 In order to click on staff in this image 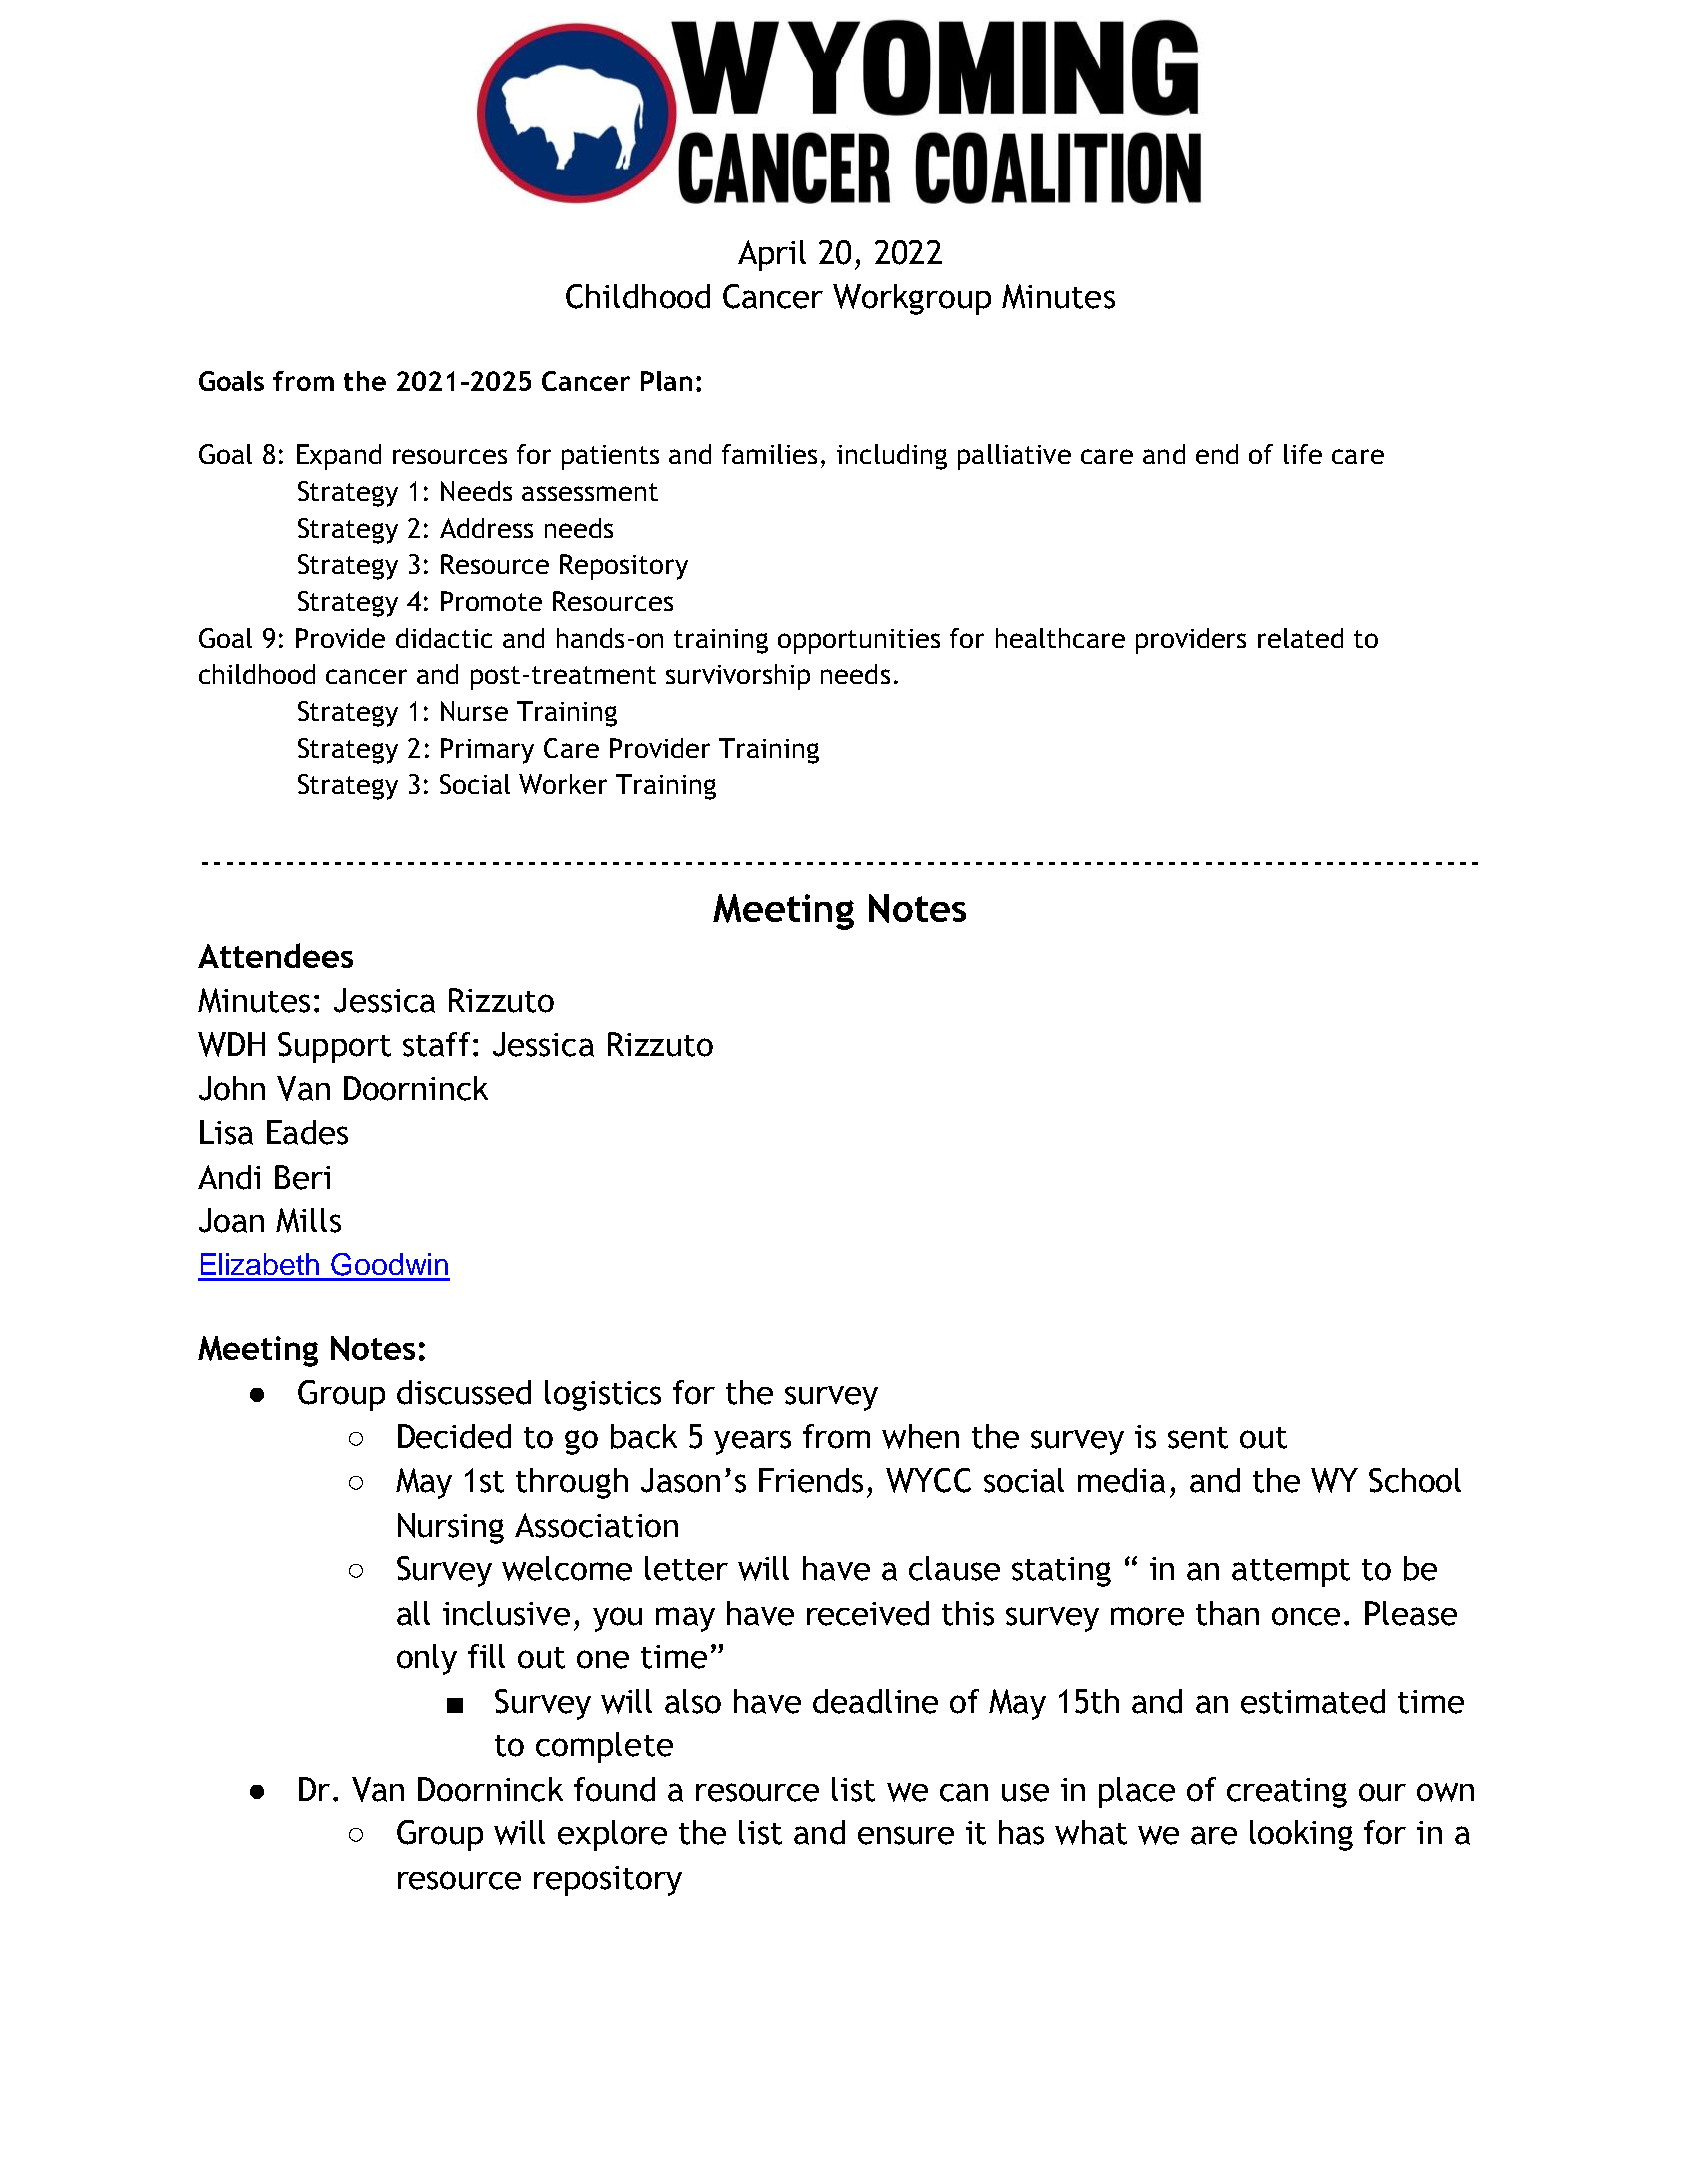, I will do `click(436, 1044)`.
